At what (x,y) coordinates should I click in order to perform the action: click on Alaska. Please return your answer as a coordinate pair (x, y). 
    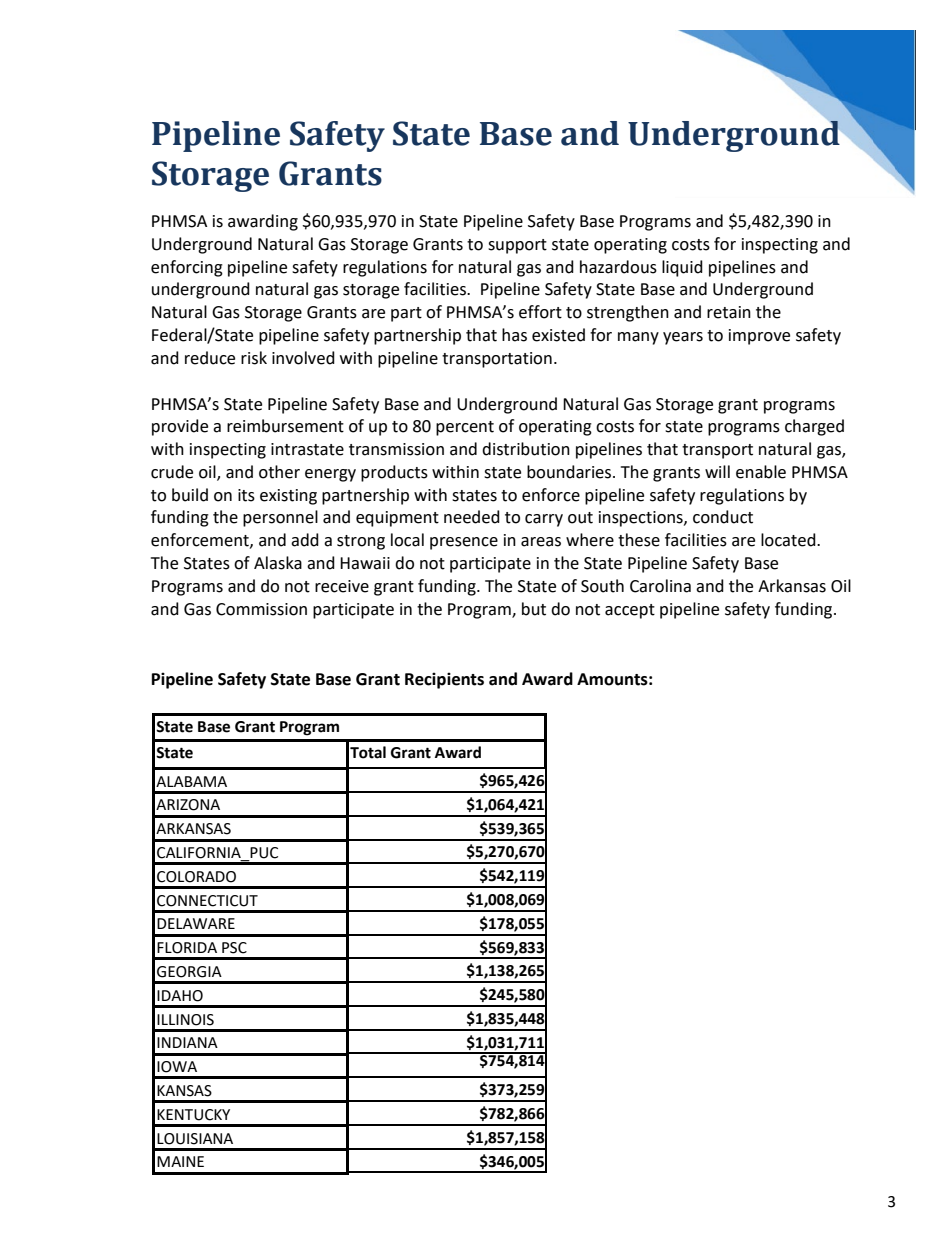
    Looking at the image, I should click on (278, 563).
